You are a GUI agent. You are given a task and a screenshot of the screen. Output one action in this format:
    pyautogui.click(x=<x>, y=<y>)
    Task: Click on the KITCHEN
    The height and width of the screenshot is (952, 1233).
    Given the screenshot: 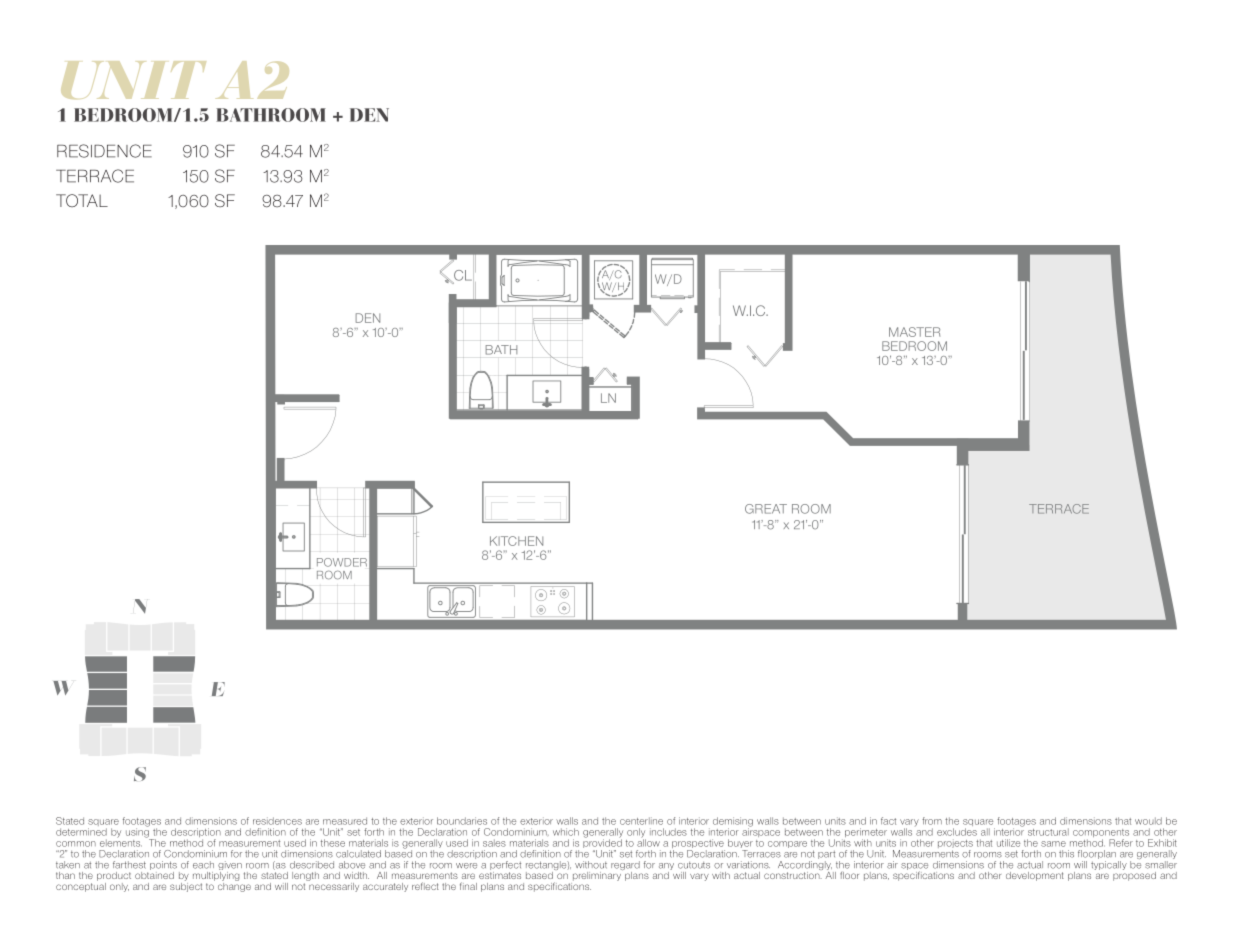 What is the action you would take?
    pyautogui.click(x=516, y=541)
